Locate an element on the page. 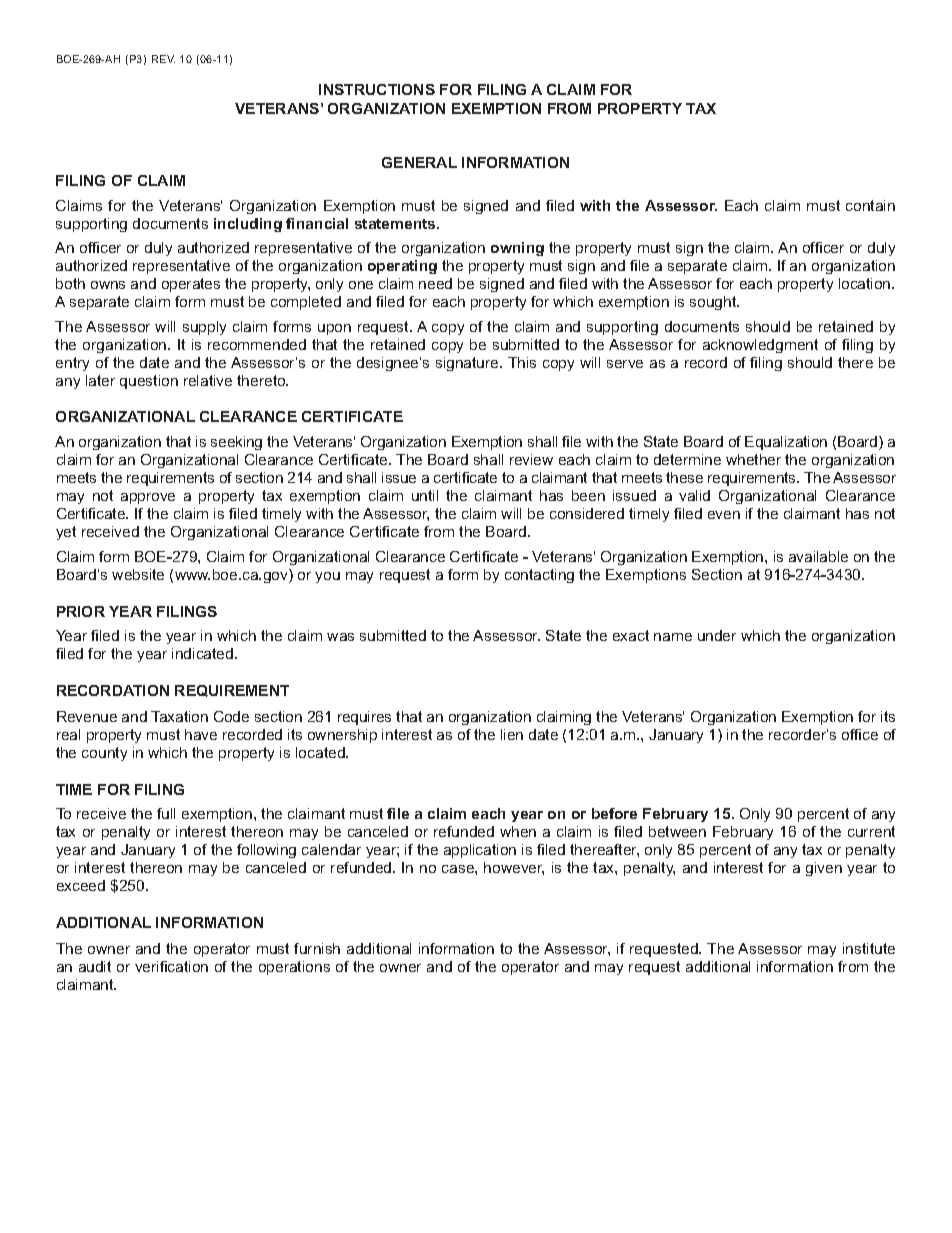 Image resolution: width=952 pixels, height=1233 pixels. Taxation is located at coordinates (179, 716).
